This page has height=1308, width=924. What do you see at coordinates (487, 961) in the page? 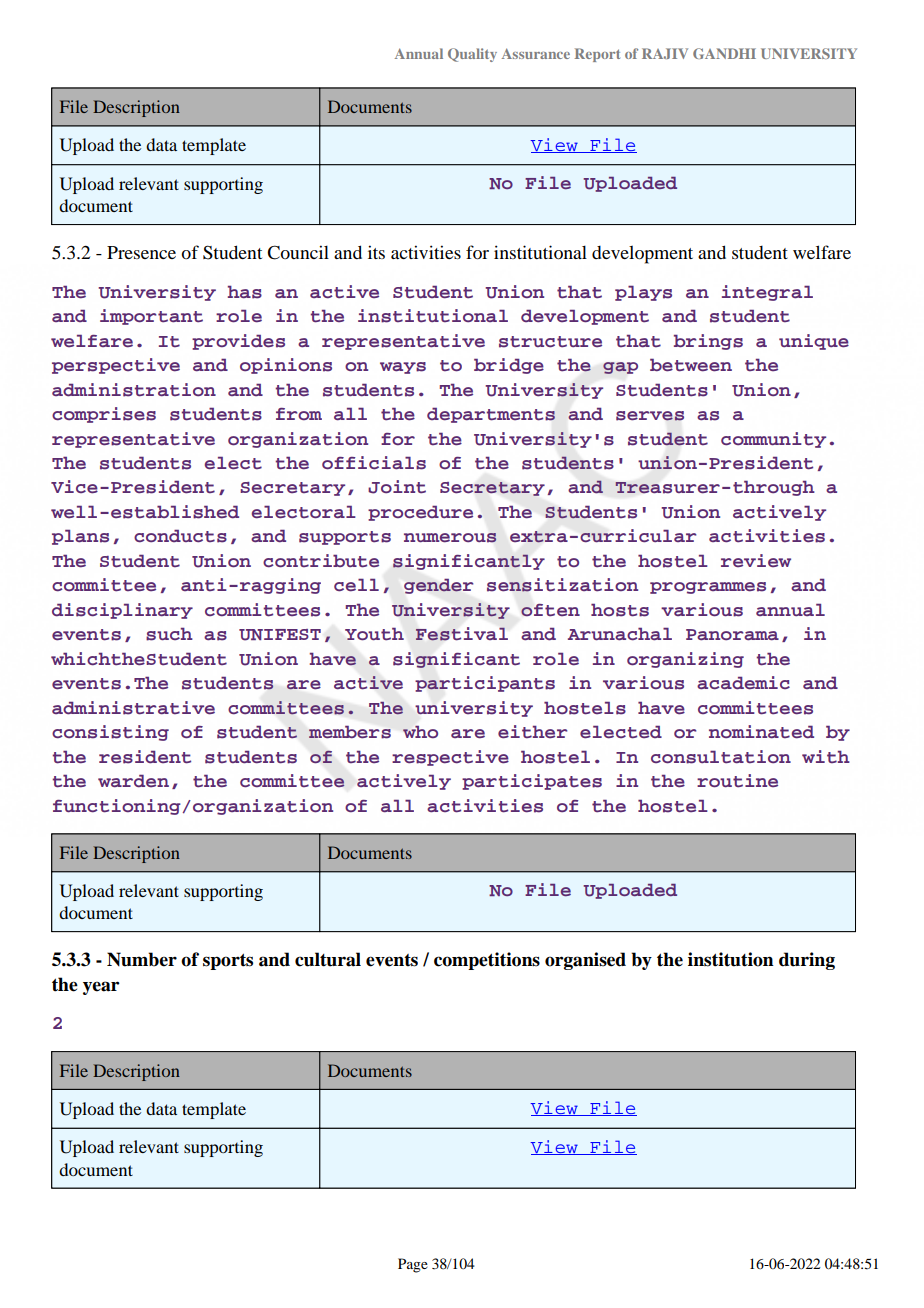
I see `competitions` at bounding box center [487, 961].
